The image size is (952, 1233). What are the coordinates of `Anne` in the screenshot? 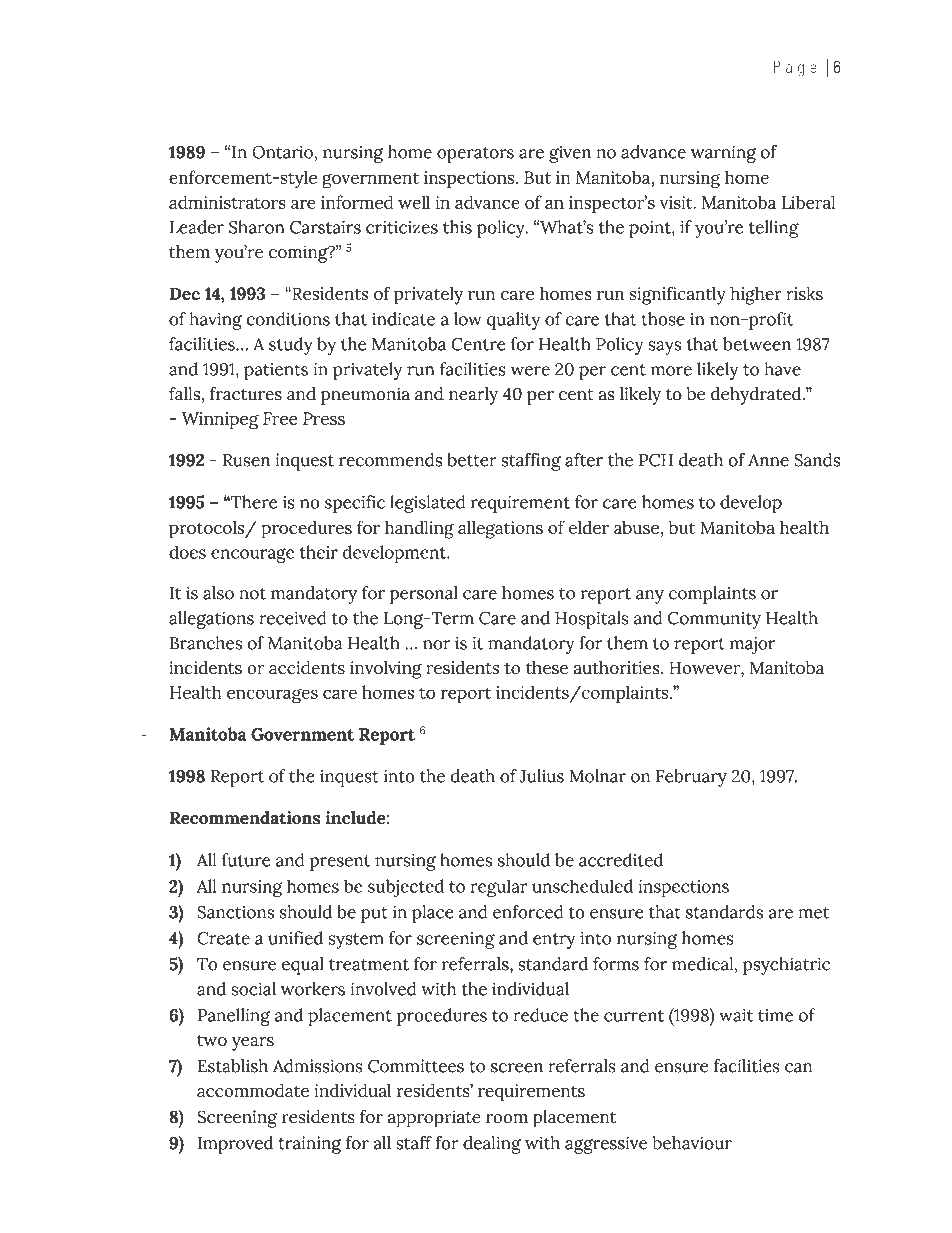 It's located at (768, 460).
